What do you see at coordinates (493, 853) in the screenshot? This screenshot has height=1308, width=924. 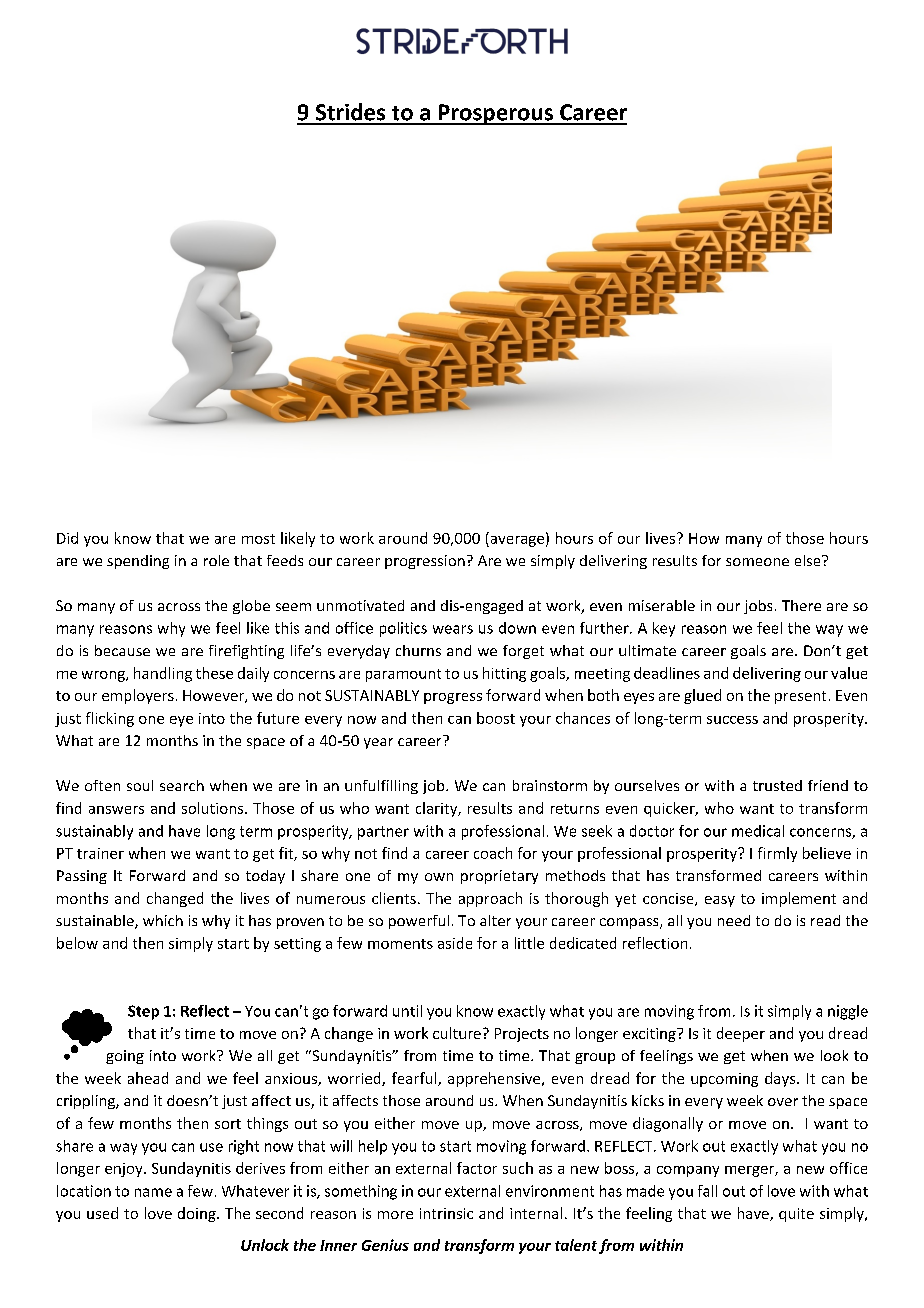 I see `coach` at bounding box center [493, 853].
